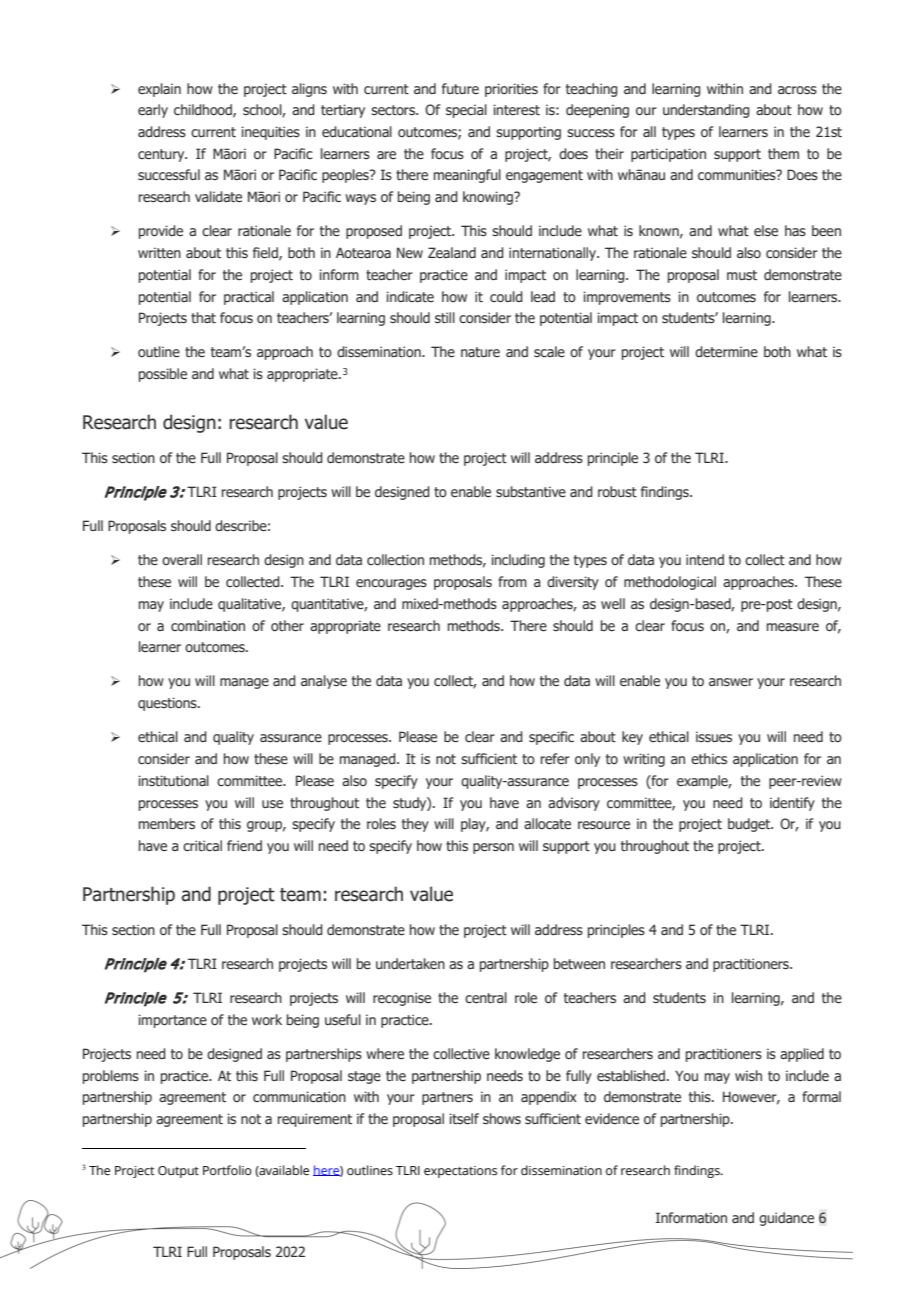  Describe the element at coordinates (163, 375) in the image. I see `possible` at that location.
